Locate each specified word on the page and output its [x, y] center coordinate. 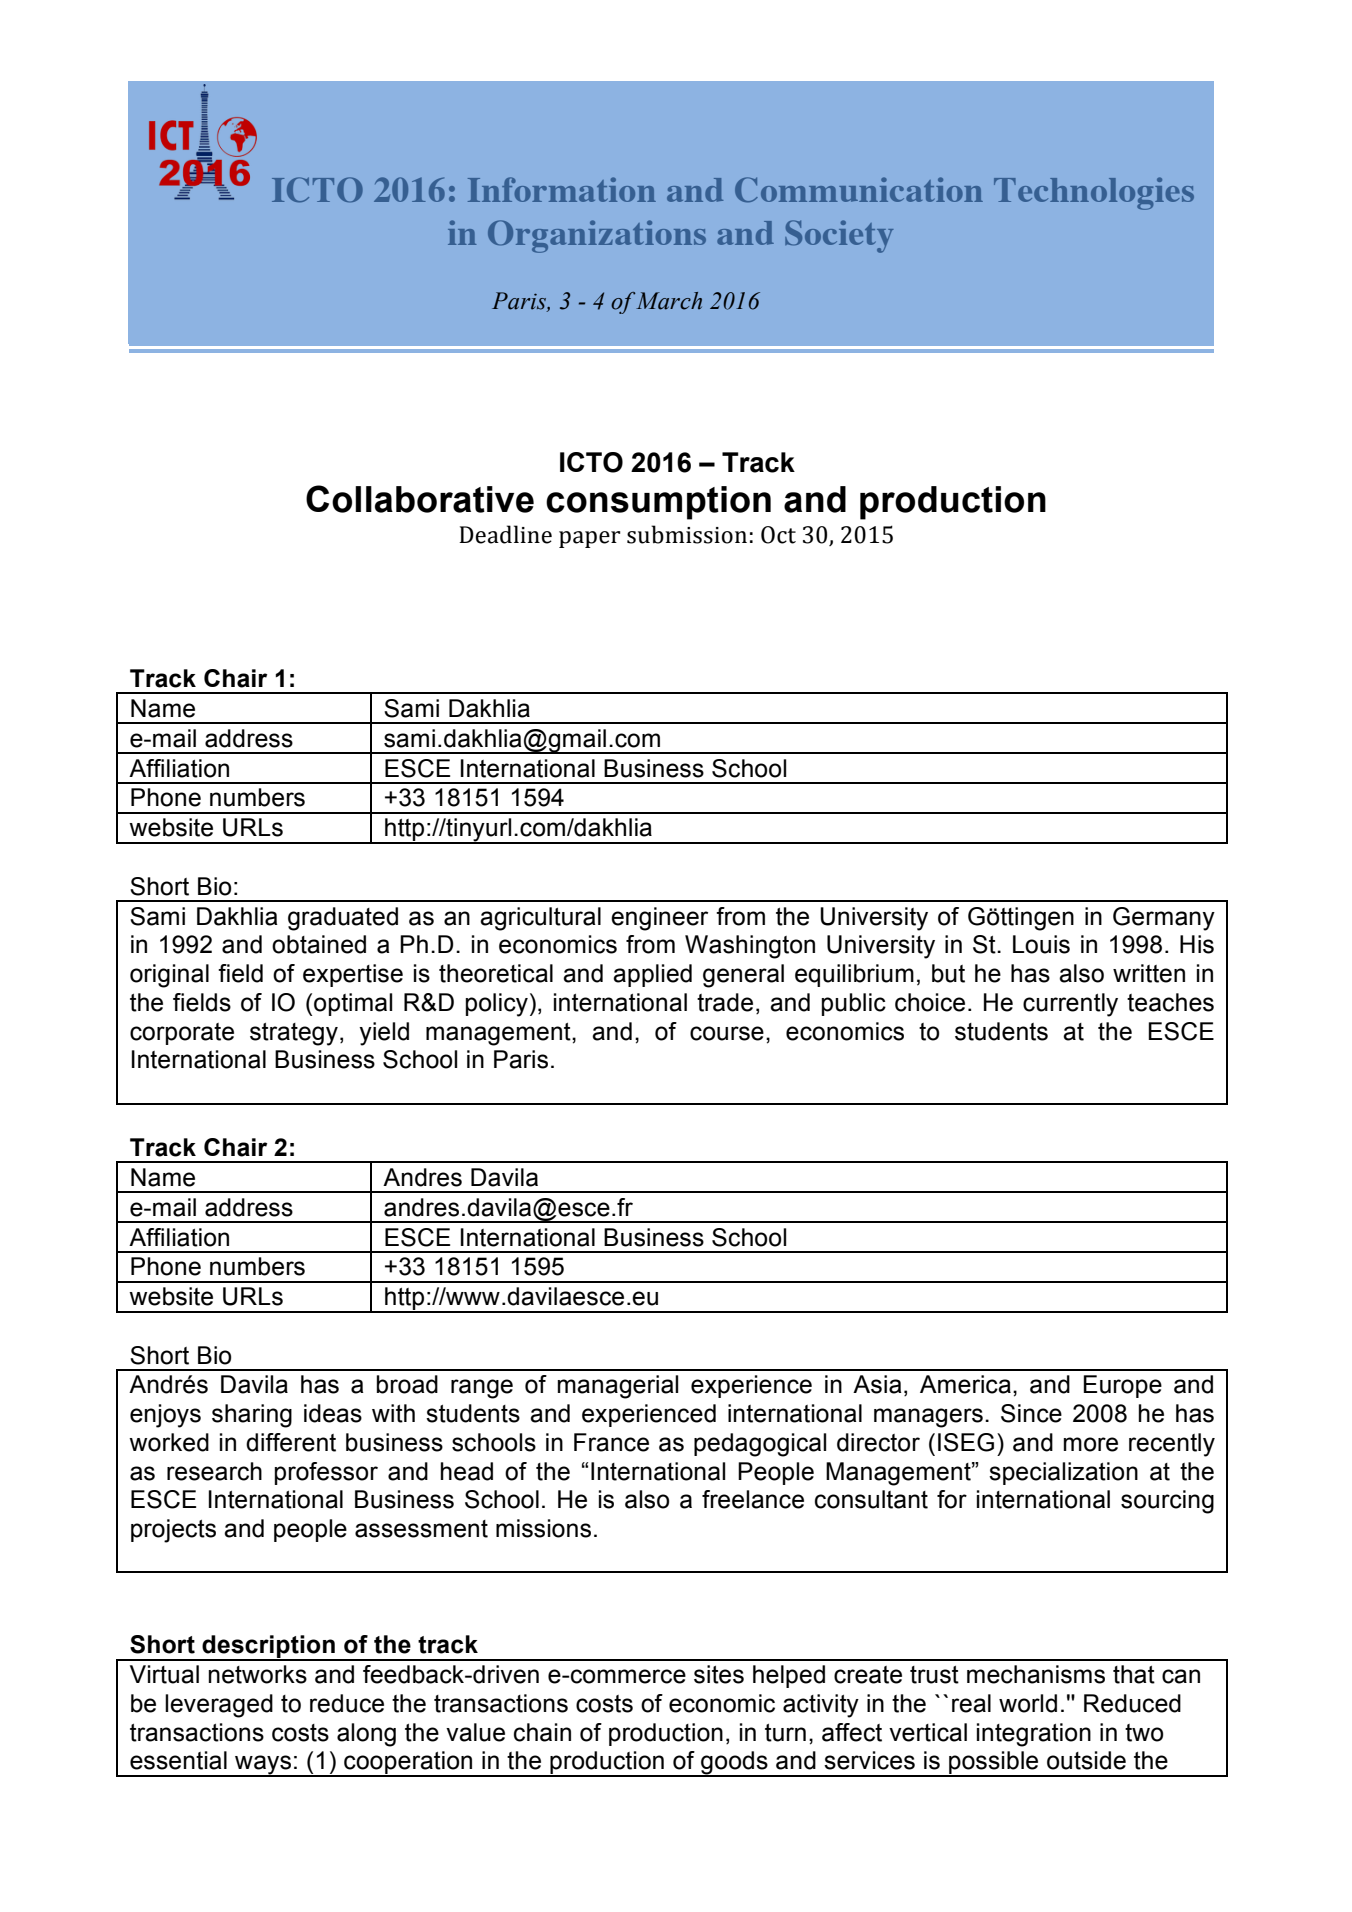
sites [719, 1674]
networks [258, 1674]
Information [562, 189]
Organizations [597, 236]
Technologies [1094, 193]
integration [1034, 1735]
